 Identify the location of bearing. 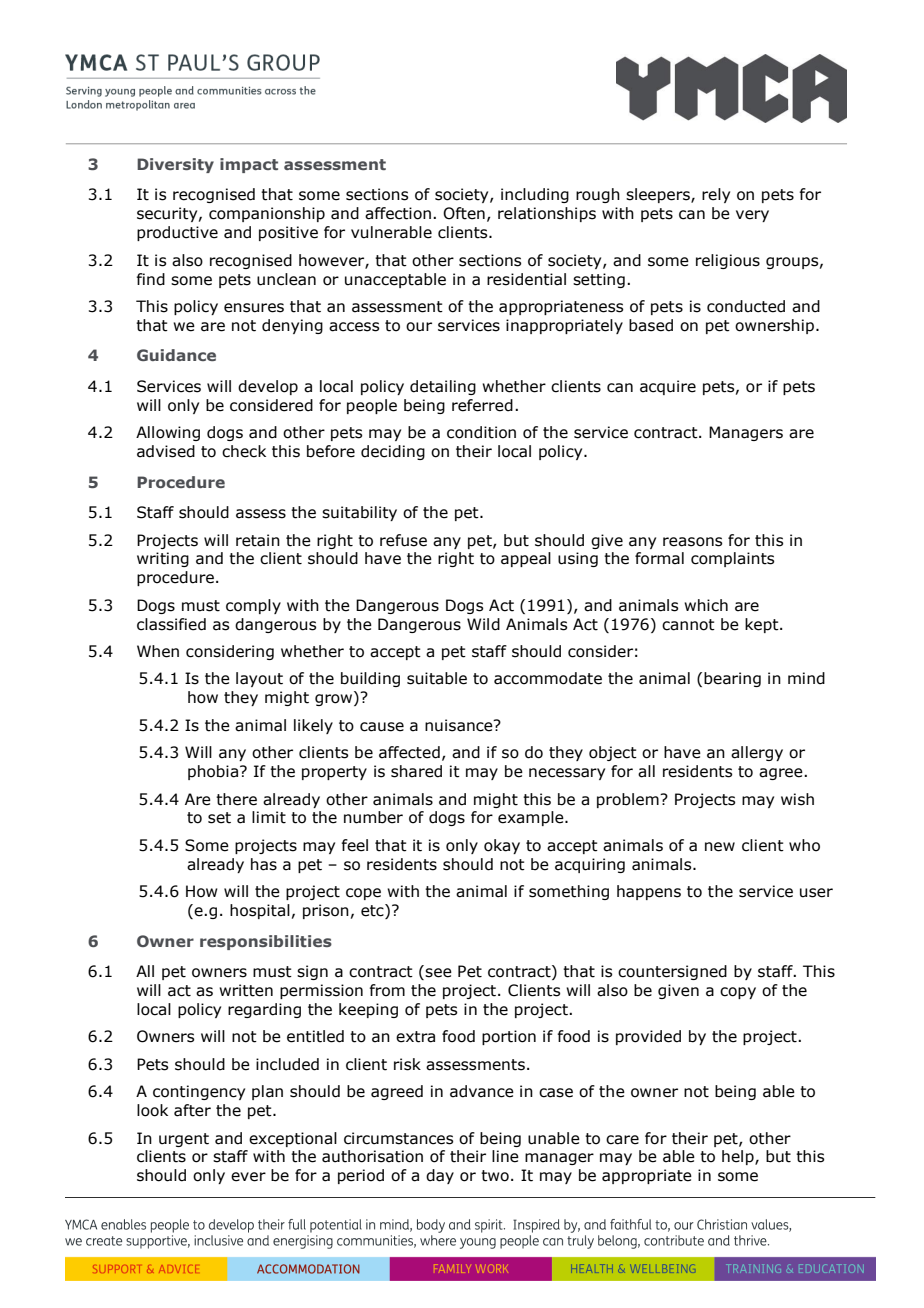
(732, 679).
